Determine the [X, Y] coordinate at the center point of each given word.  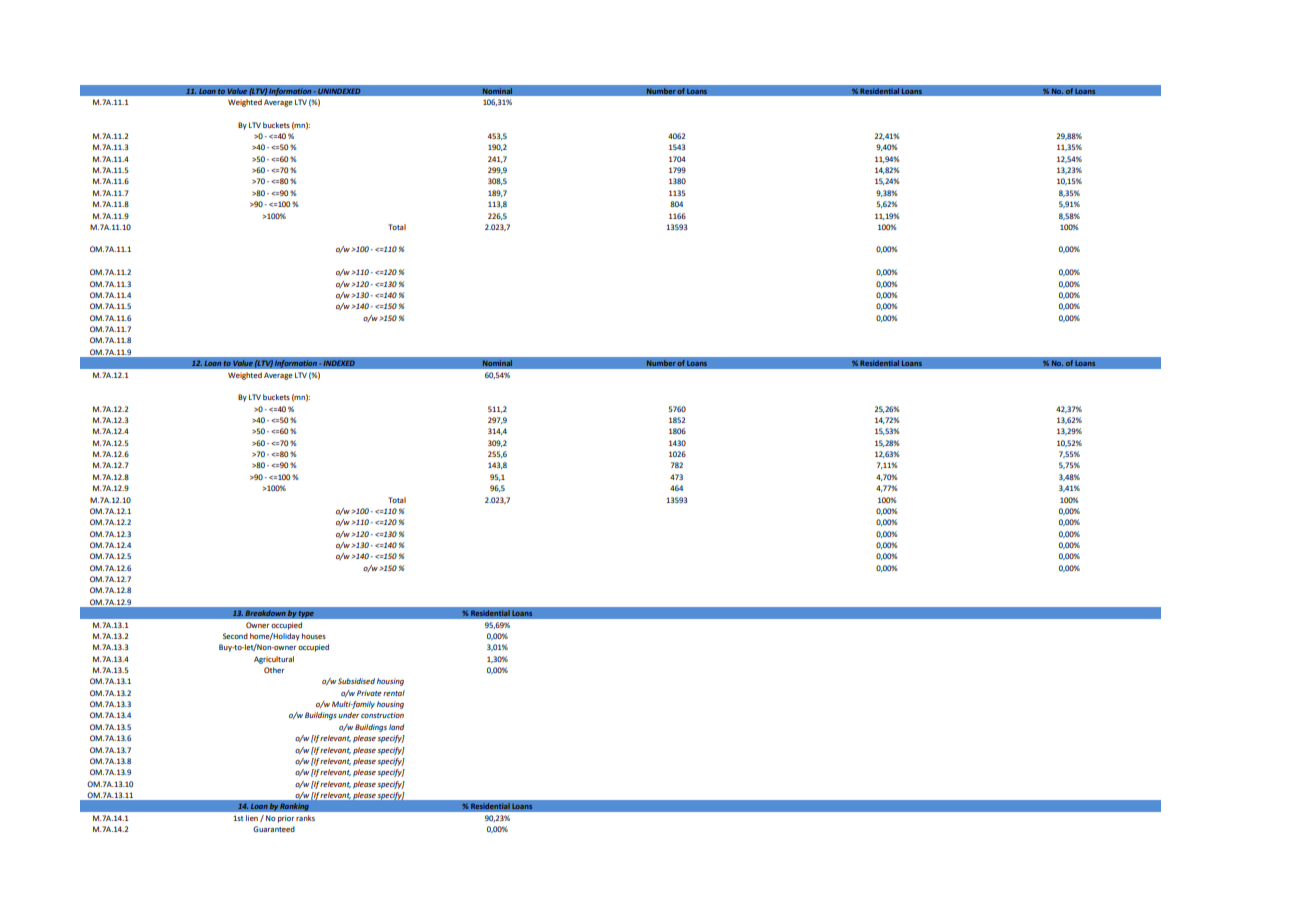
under [348, 715]
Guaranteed [274, 829]
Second [235, 636]
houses [314, 636]
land [396, 727]
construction [382, 715]
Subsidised [356, 681]
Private [369, 693]
